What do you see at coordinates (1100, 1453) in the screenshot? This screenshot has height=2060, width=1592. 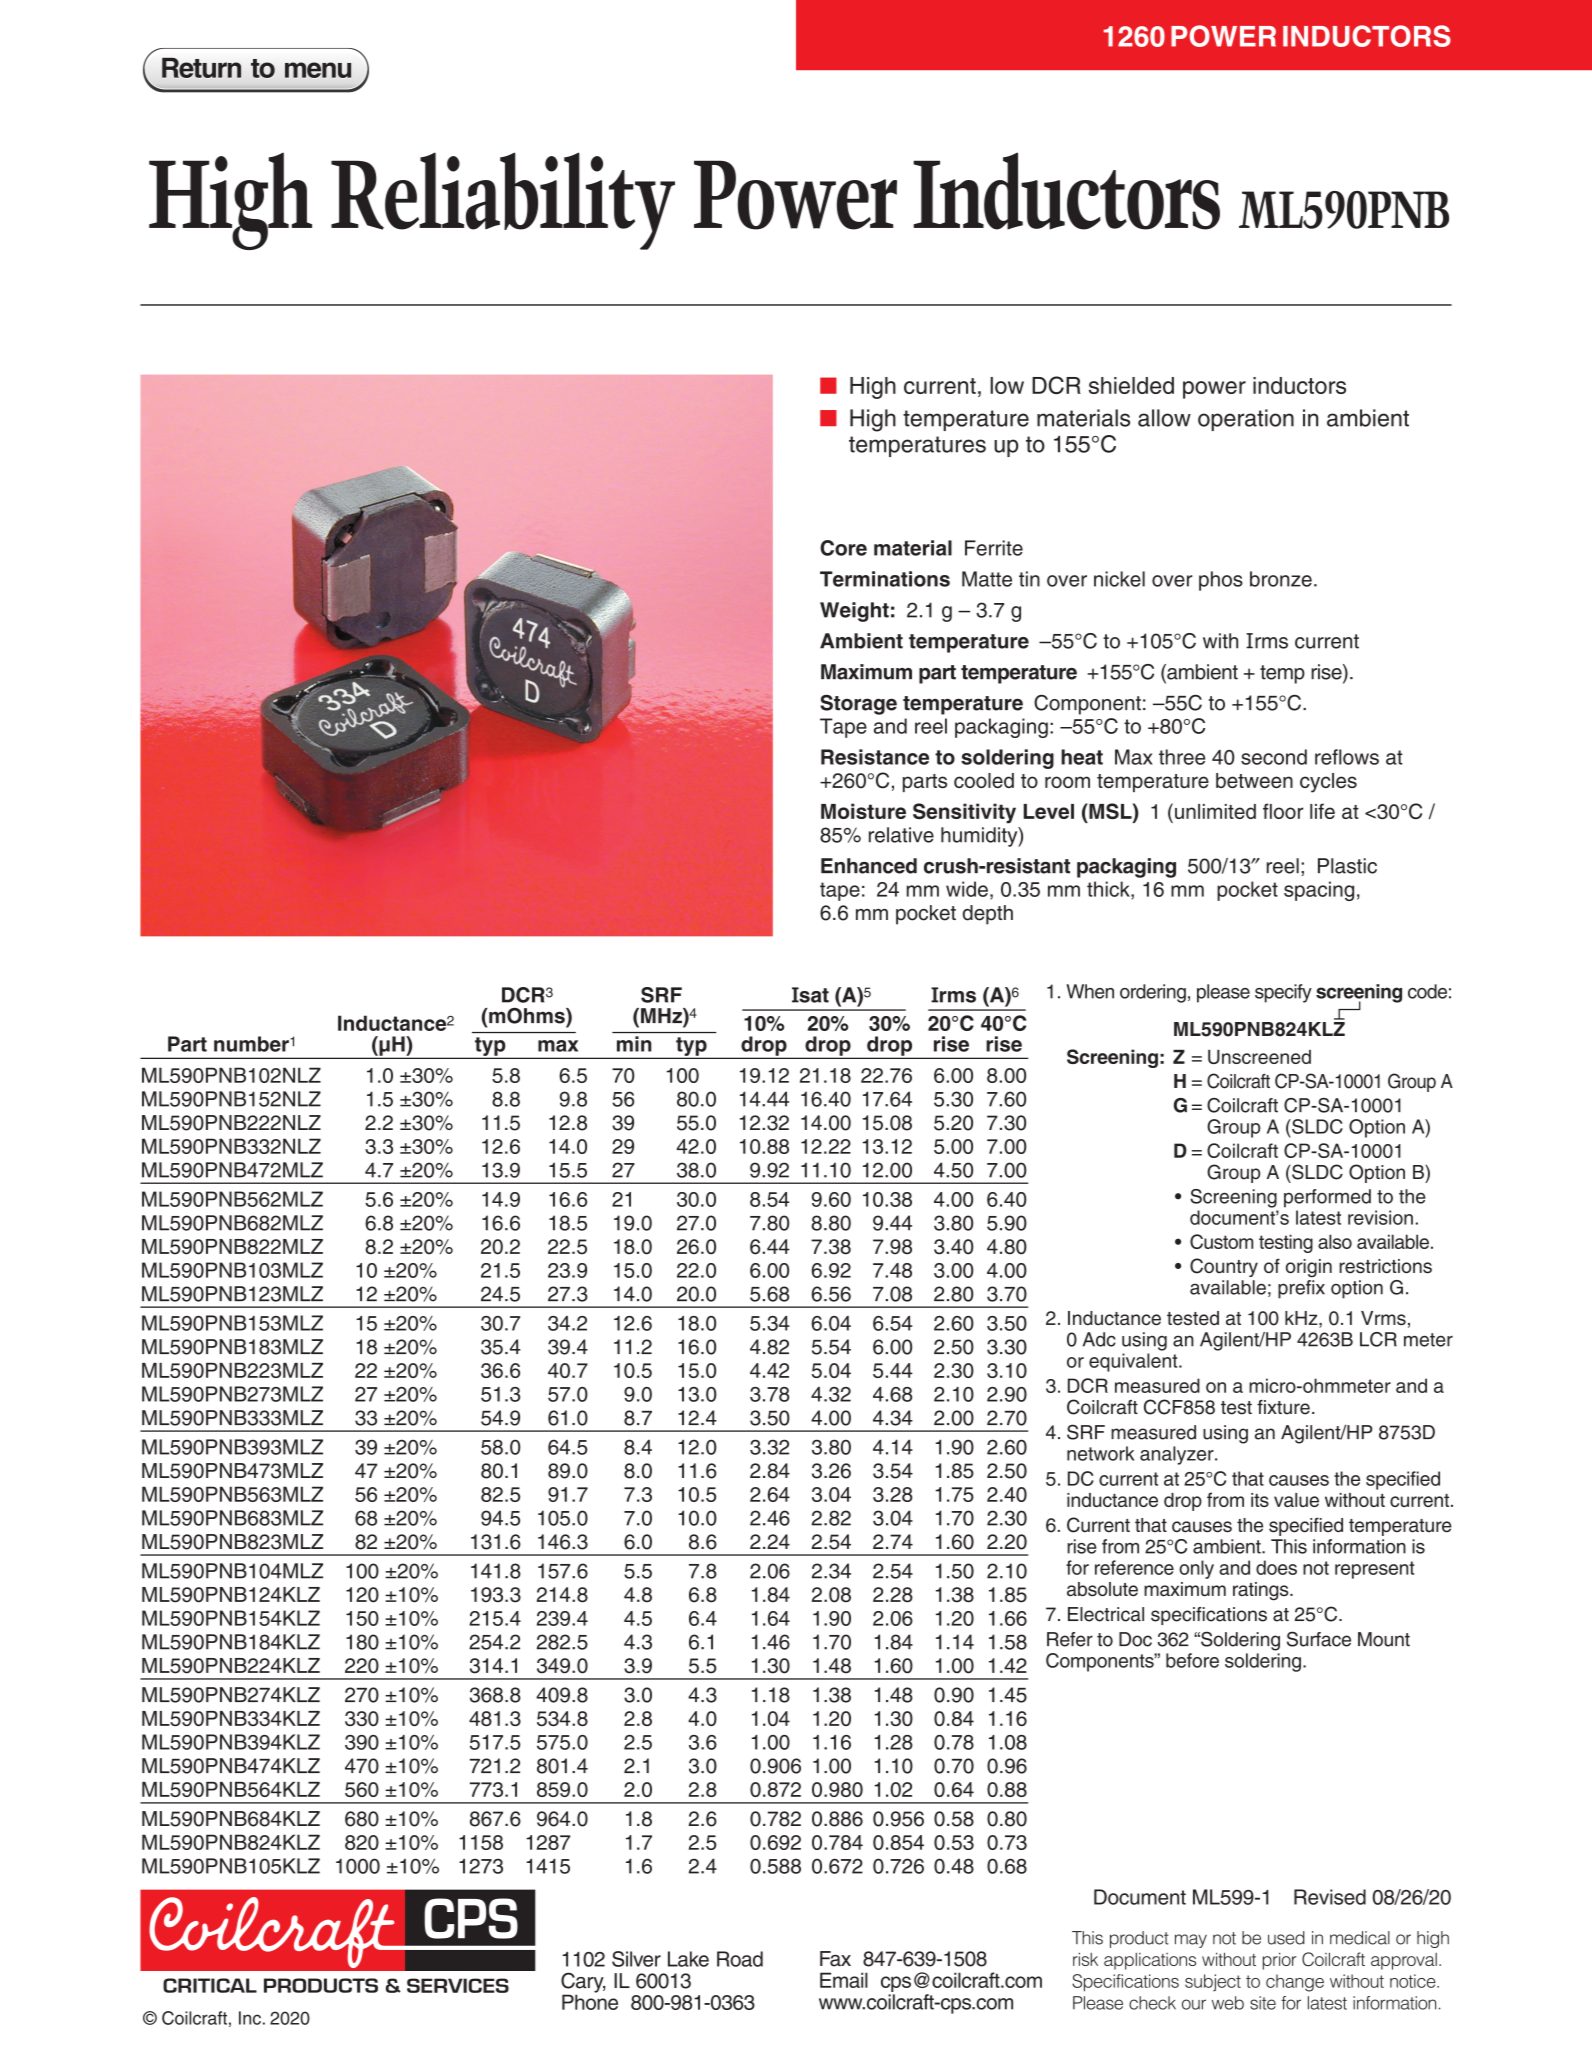 I see `network` at bounding box center [1100, 1453].
